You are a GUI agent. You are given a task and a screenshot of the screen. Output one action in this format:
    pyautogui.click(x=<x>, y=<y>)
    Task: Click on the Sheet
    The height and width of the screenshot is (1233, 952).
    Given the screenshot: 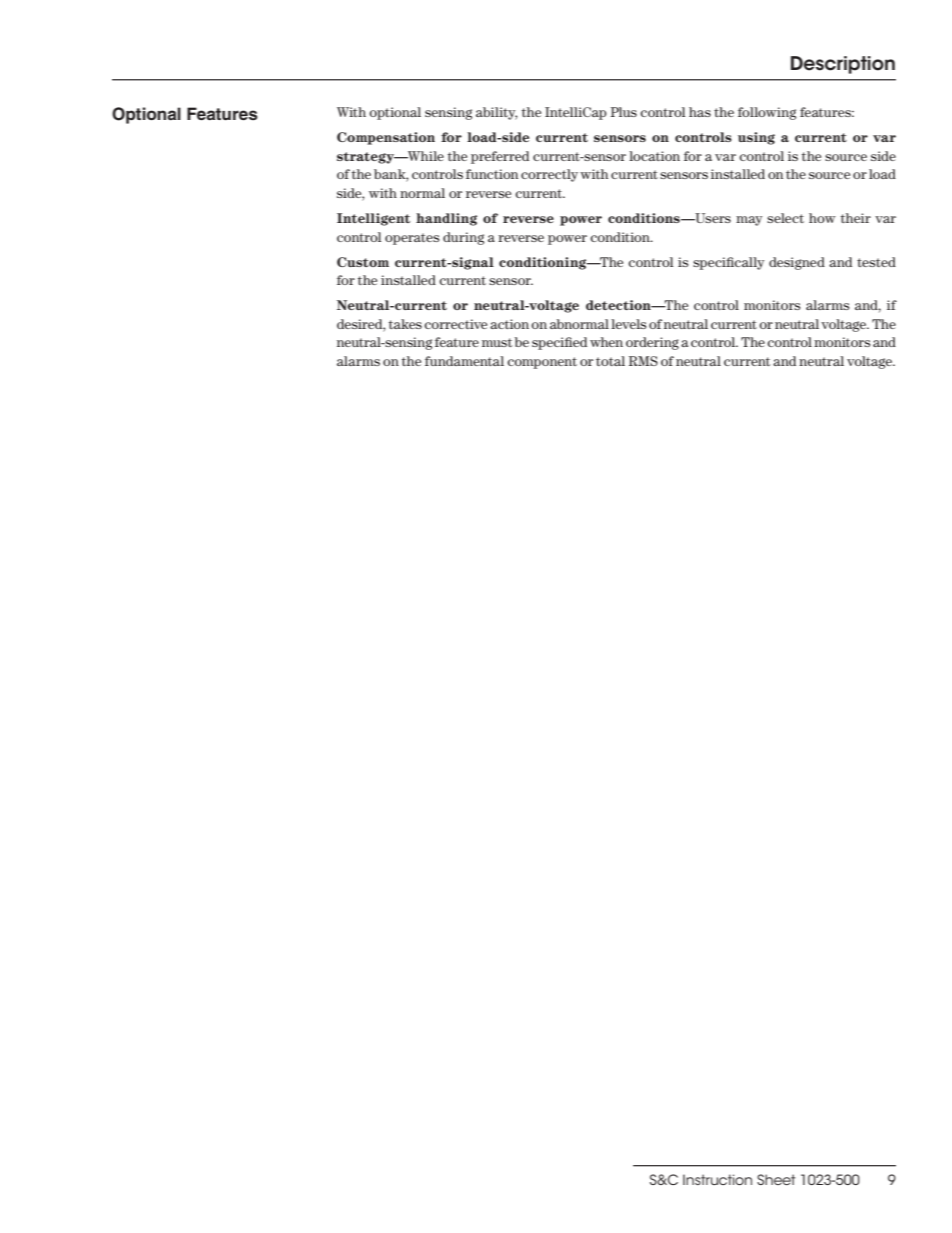 What is the action you would take?
    pyautogui.click(x=776, y=1179)
